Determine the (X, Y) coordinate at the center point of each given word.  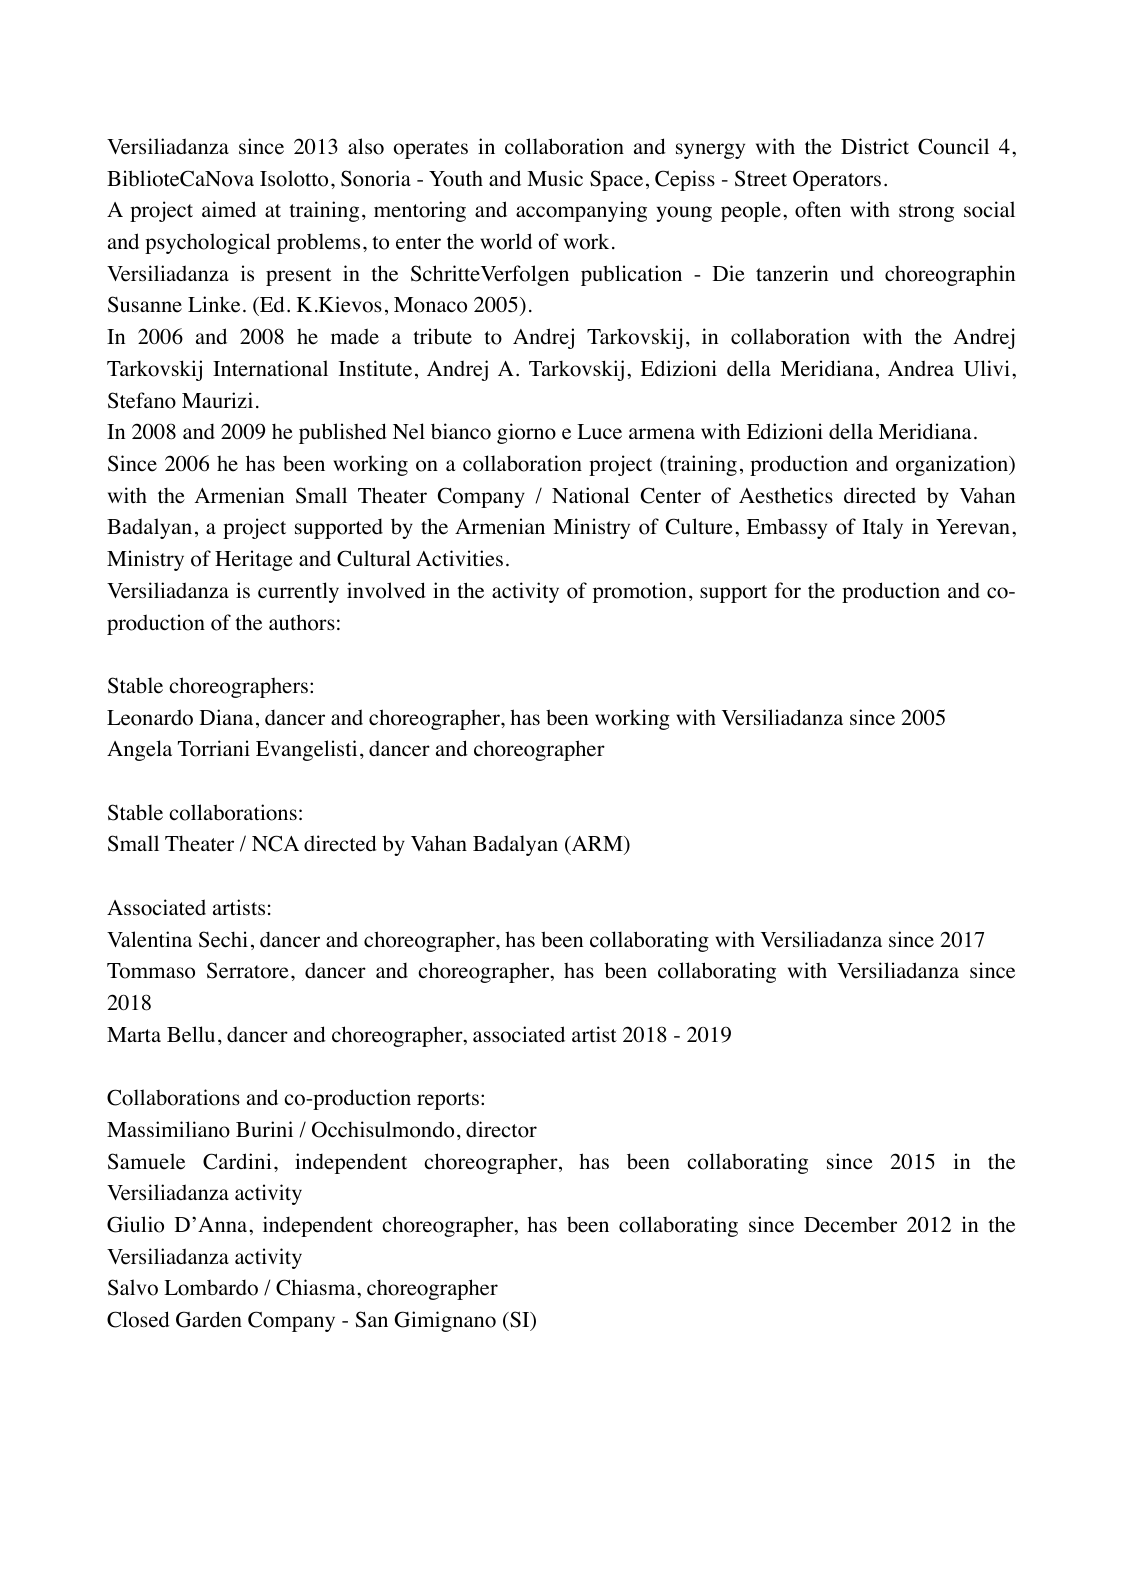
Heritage (254, 560)
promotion (639, 592)
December (850, 1225)
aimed (229, 209)
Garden (209, 1319)
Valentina (149, 939)
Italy (883, 528)
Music (555, 178)
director (501, 1129)
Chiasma (317, 1287)
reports (449, 1101)
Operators (837, 180)
